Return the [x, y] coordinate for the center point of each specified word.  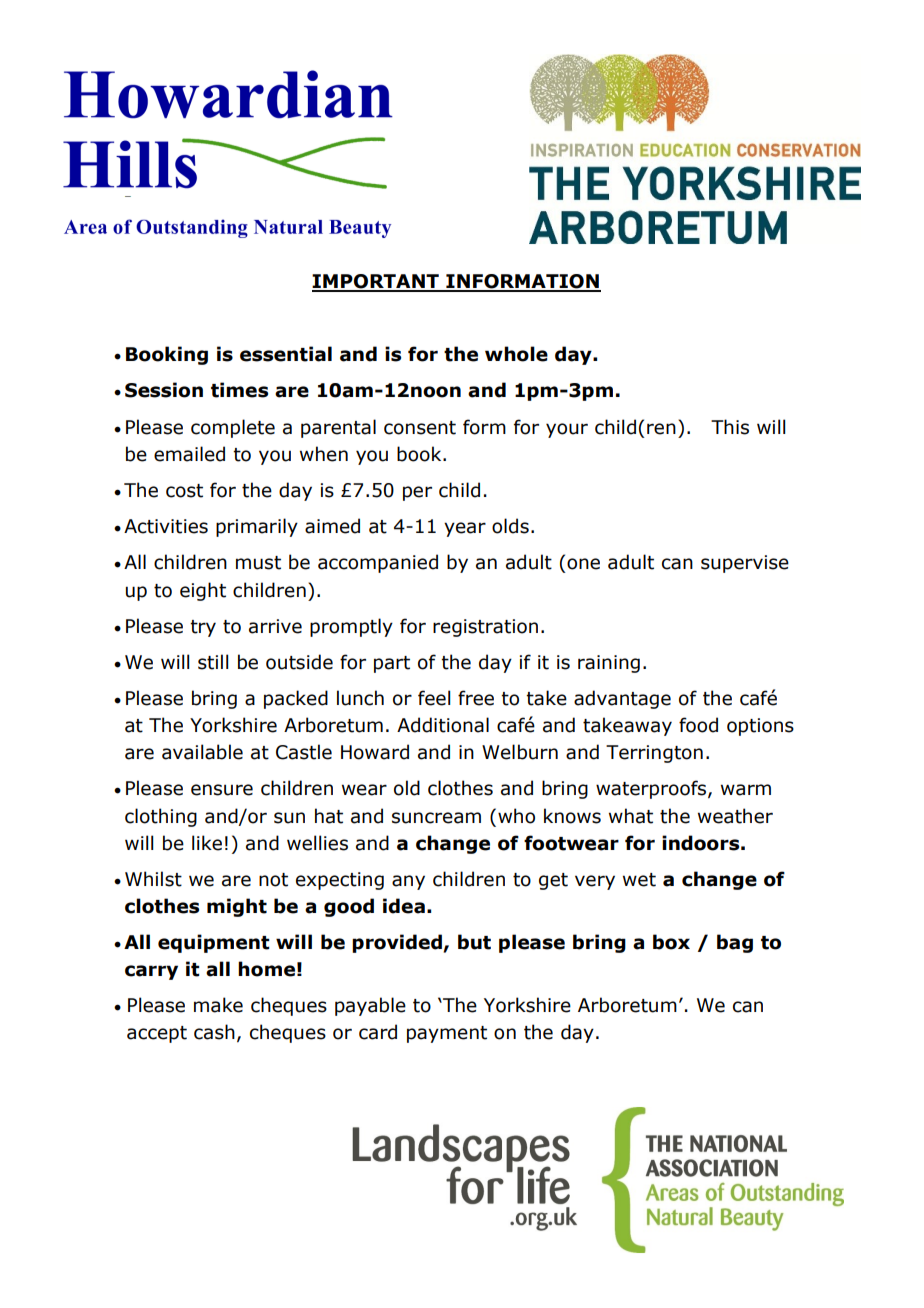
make [218, 1005]
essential [286, 354]
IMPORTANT [376, 282]
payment [447, 1034]
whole [516, 354]
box [671, 942]
